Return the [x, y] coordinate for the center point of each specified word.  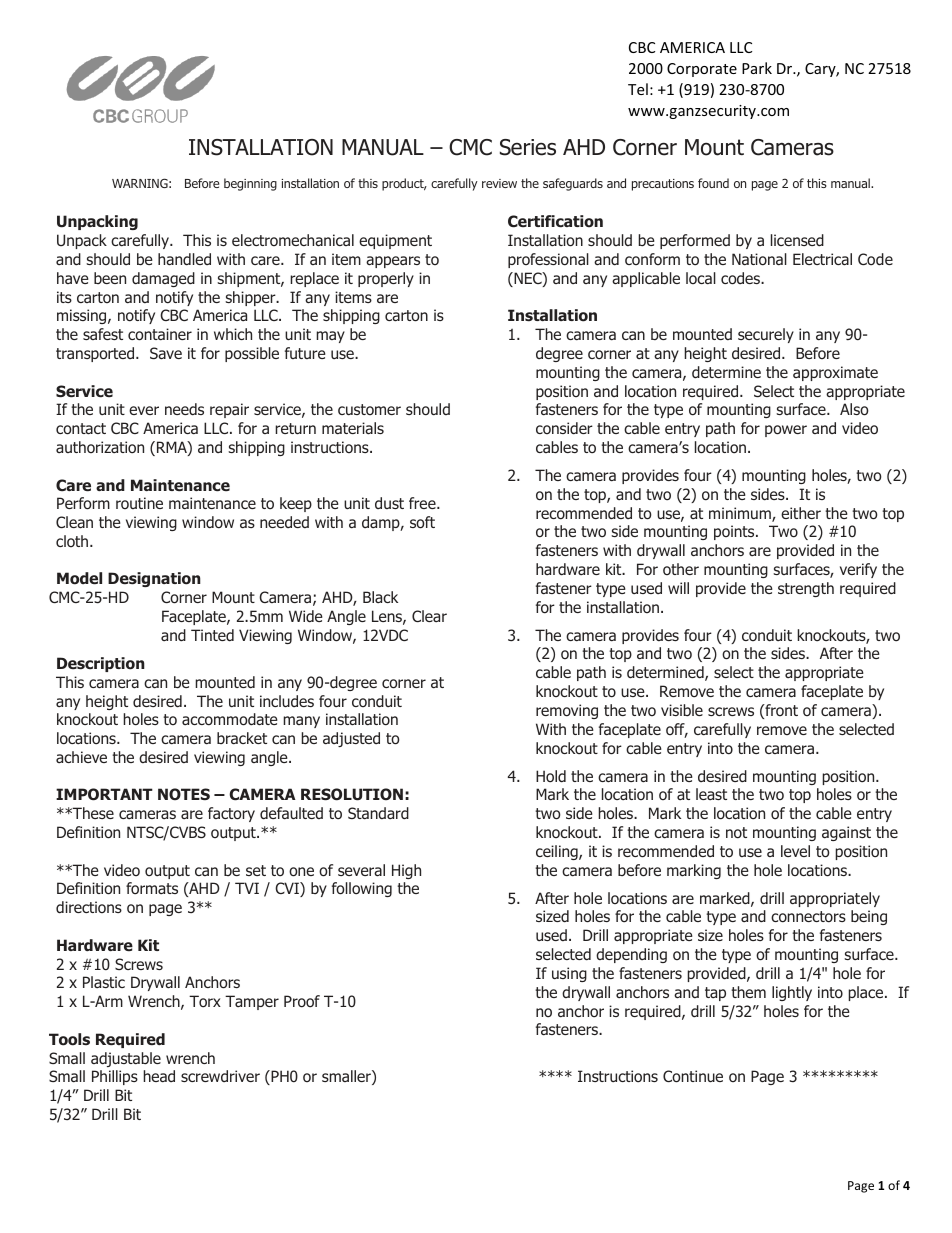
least [711, 794]
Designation [154, 579]
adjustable [126, 1059]
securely [766, 335]
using [569, 974]
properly [386, 279]
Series [528, 147]
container [160, 334]
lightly [792, 993]
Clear [429, 616]
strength [806, 589]
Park [757, 68]
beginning [250, 184]
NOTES [184, 794]
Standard [378, 813]
